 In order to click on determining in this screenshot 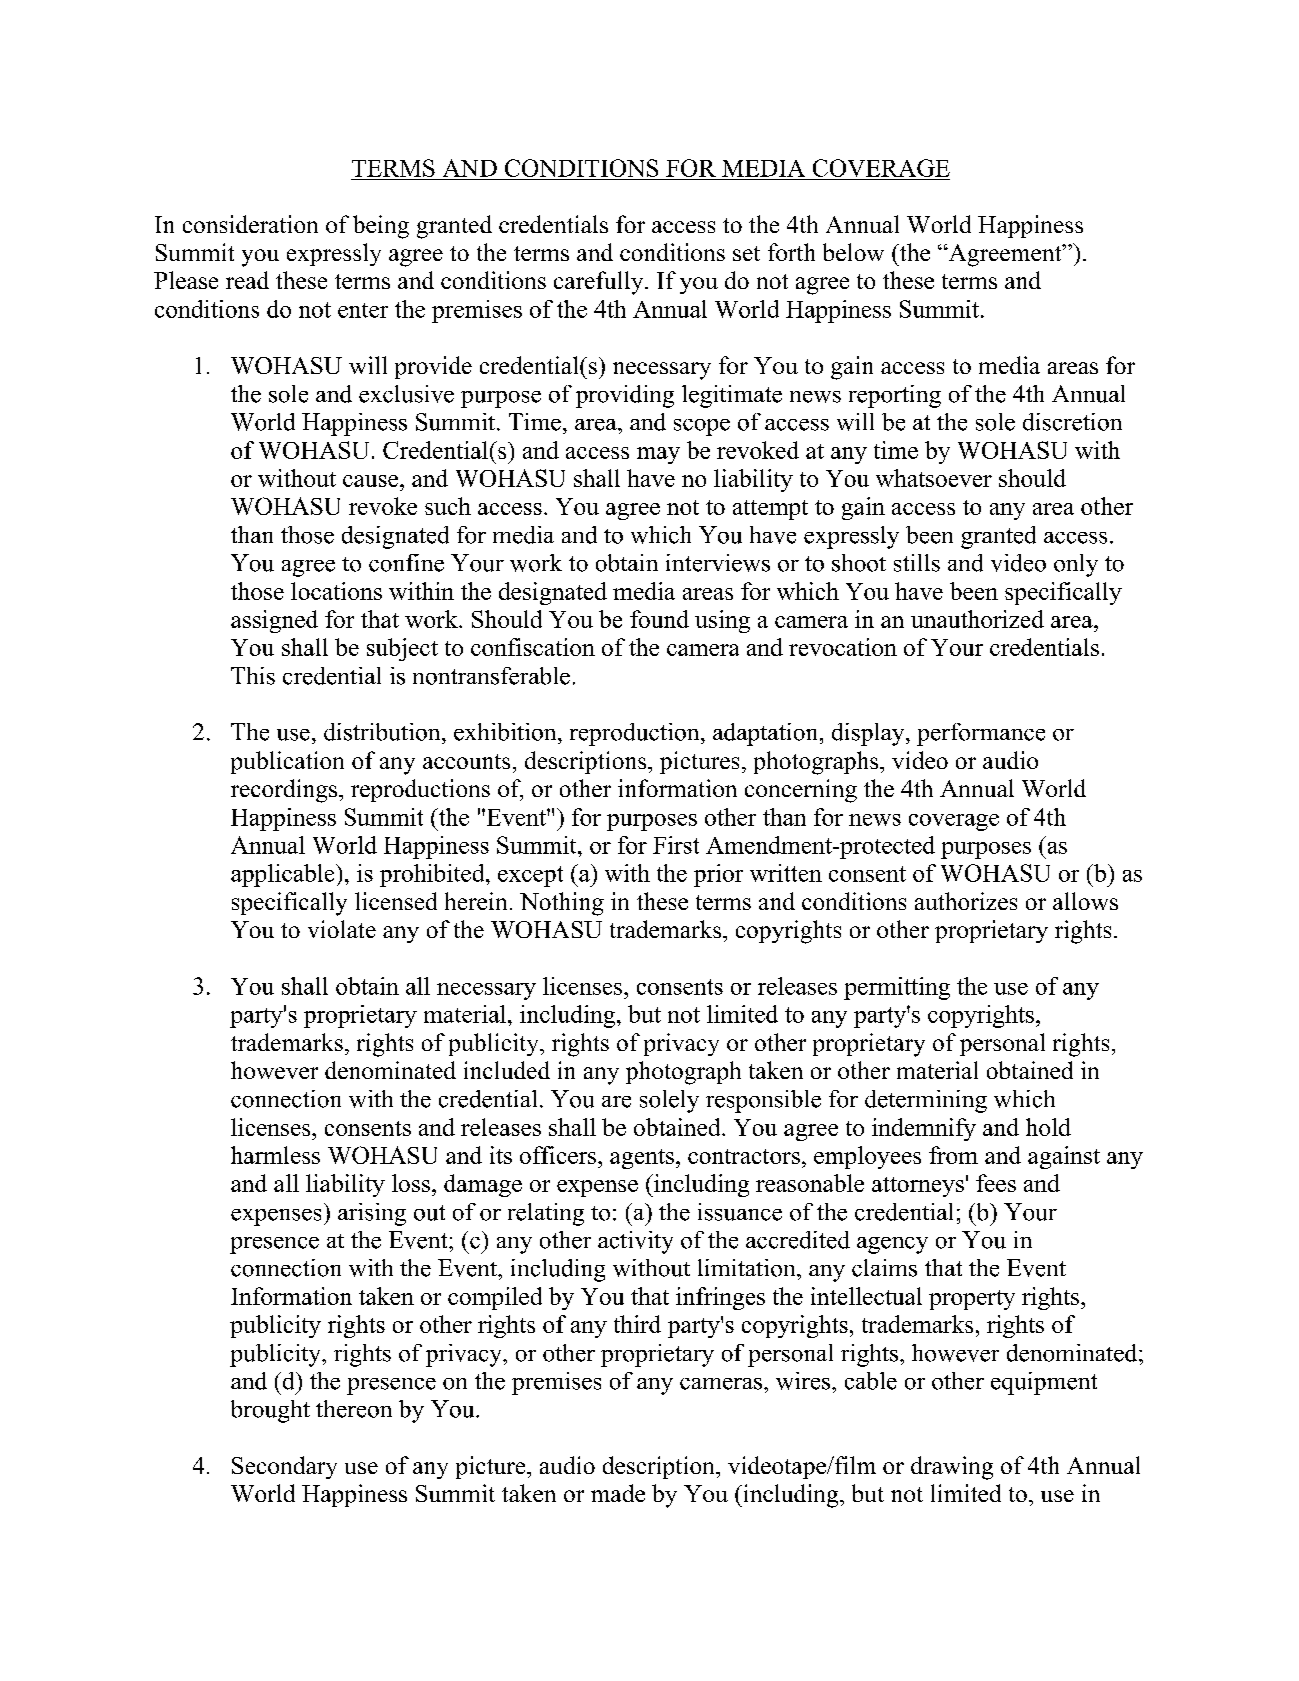, I will do `click(926, 1101)`.
